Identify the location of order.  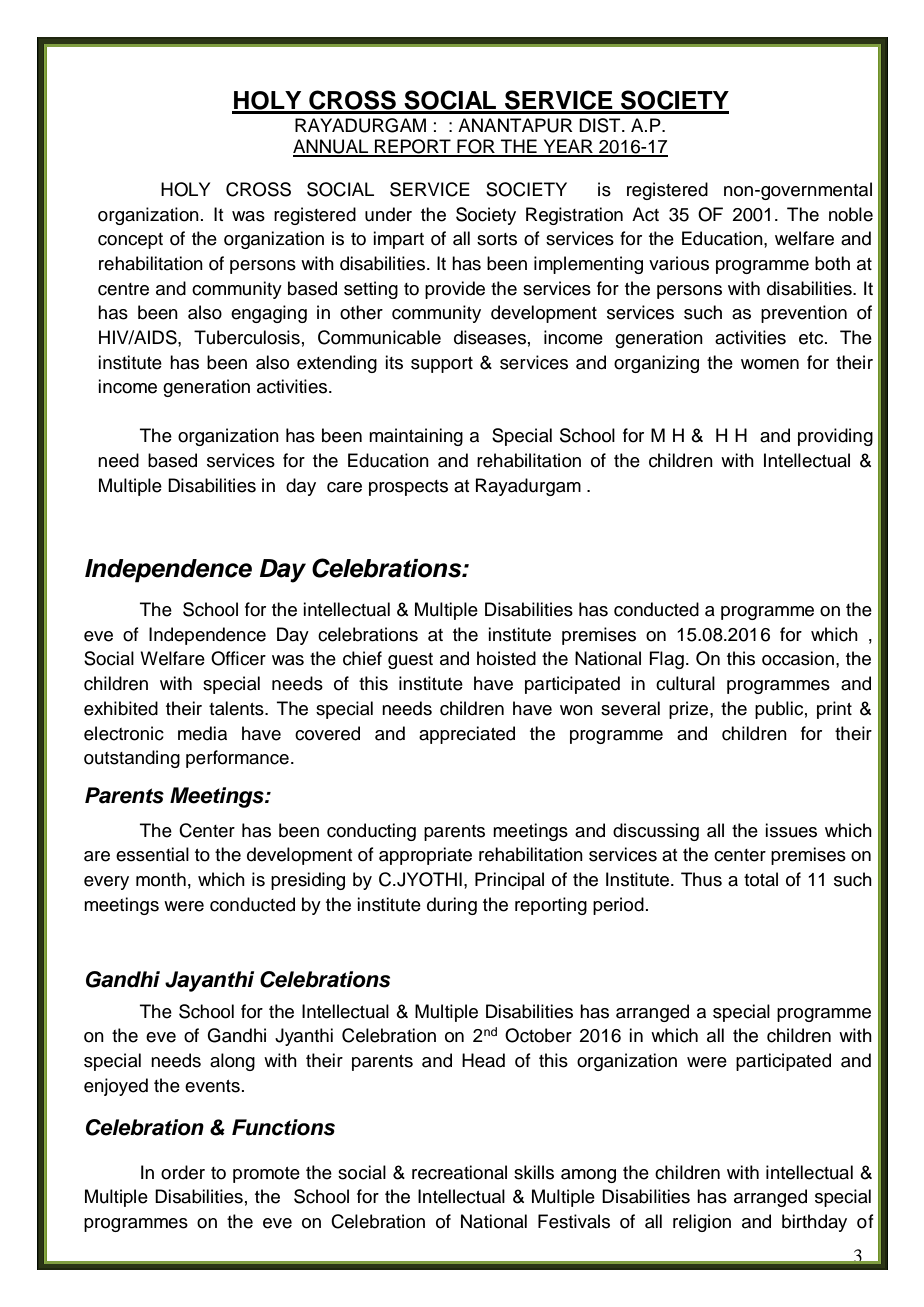
(183, 1172).
